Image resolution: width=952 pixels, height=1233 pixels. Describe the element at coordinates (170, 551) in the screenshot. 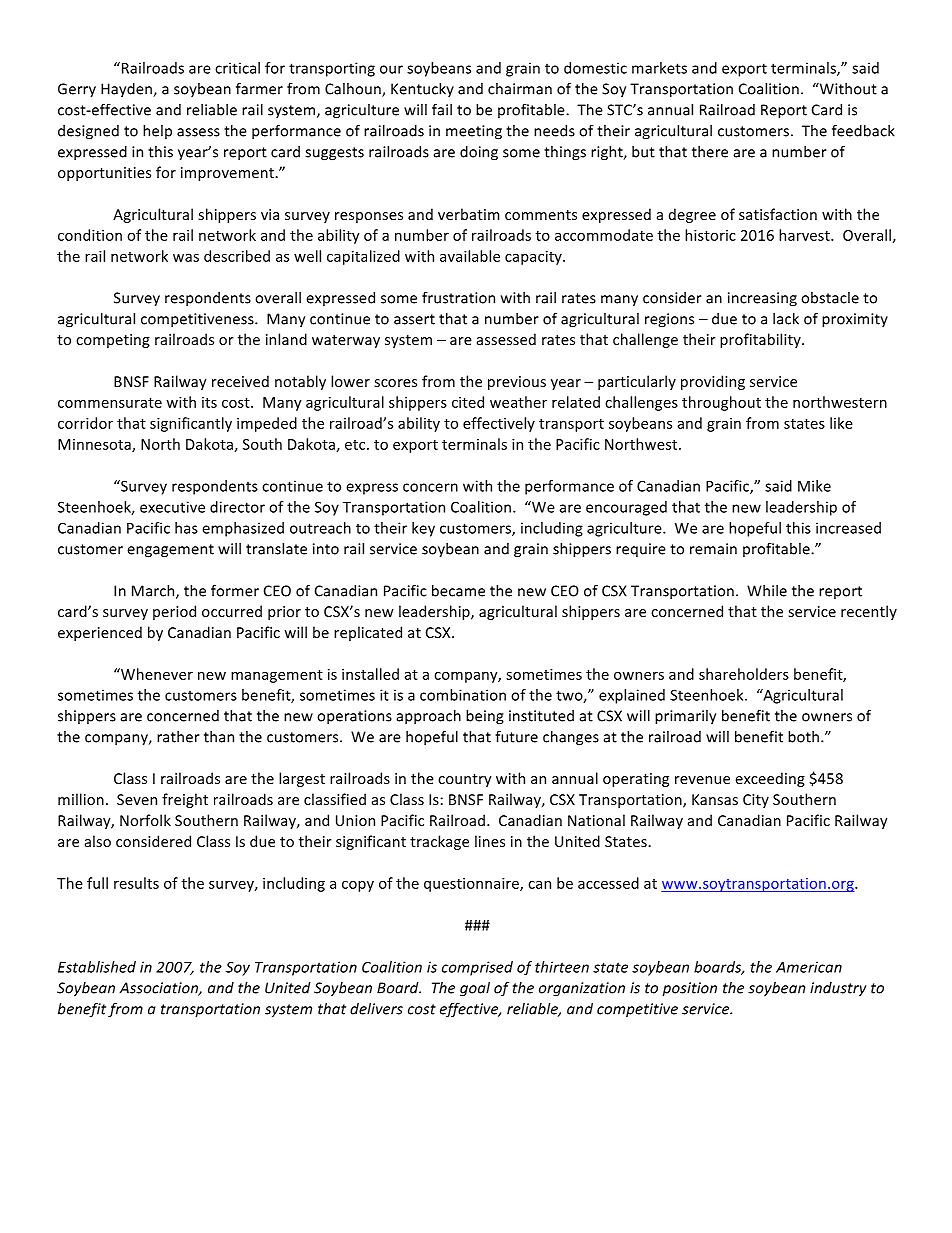

I see `engagement` at that location.
